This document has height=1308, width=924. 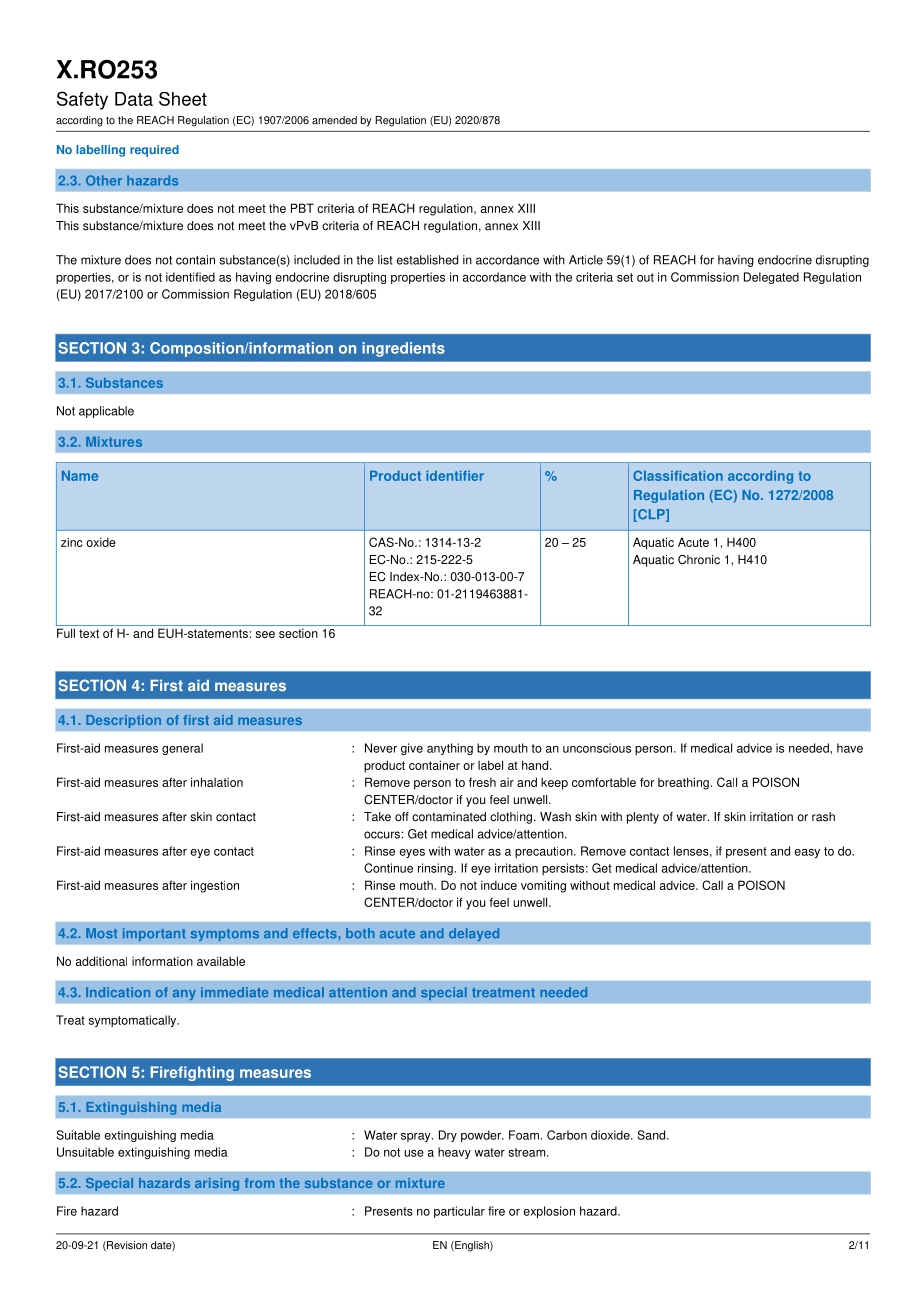 I want to click on identifier, so click(x=455, y=476).
